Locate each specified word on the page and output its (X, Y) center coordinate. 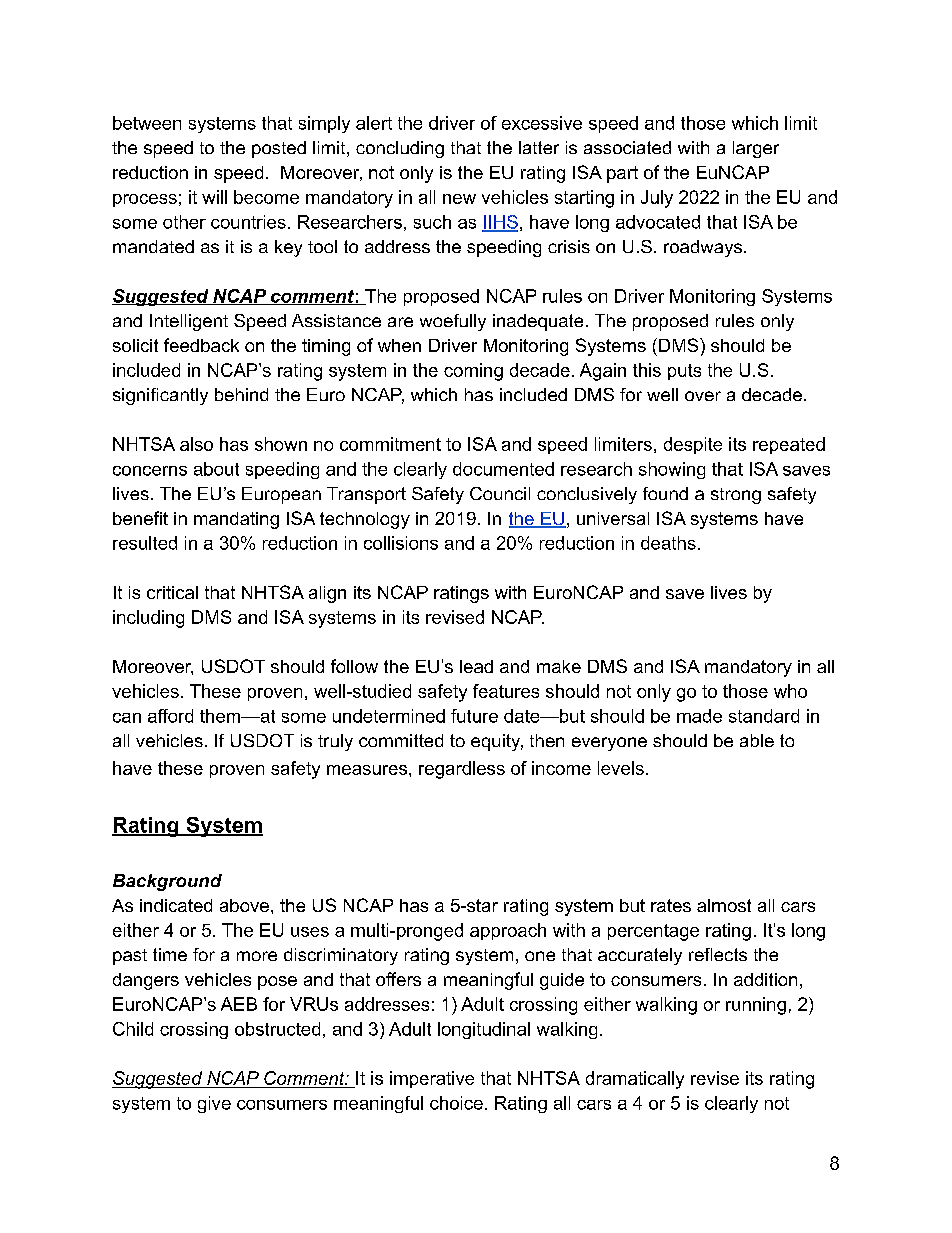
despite (693, 445)
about (216, 469)
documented (503, 469)
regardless (462, 770)
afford (170, 716)
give (214, 1104)
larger (756, 149)
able (757, 740)
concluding (400, 149)
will (214, 197)
